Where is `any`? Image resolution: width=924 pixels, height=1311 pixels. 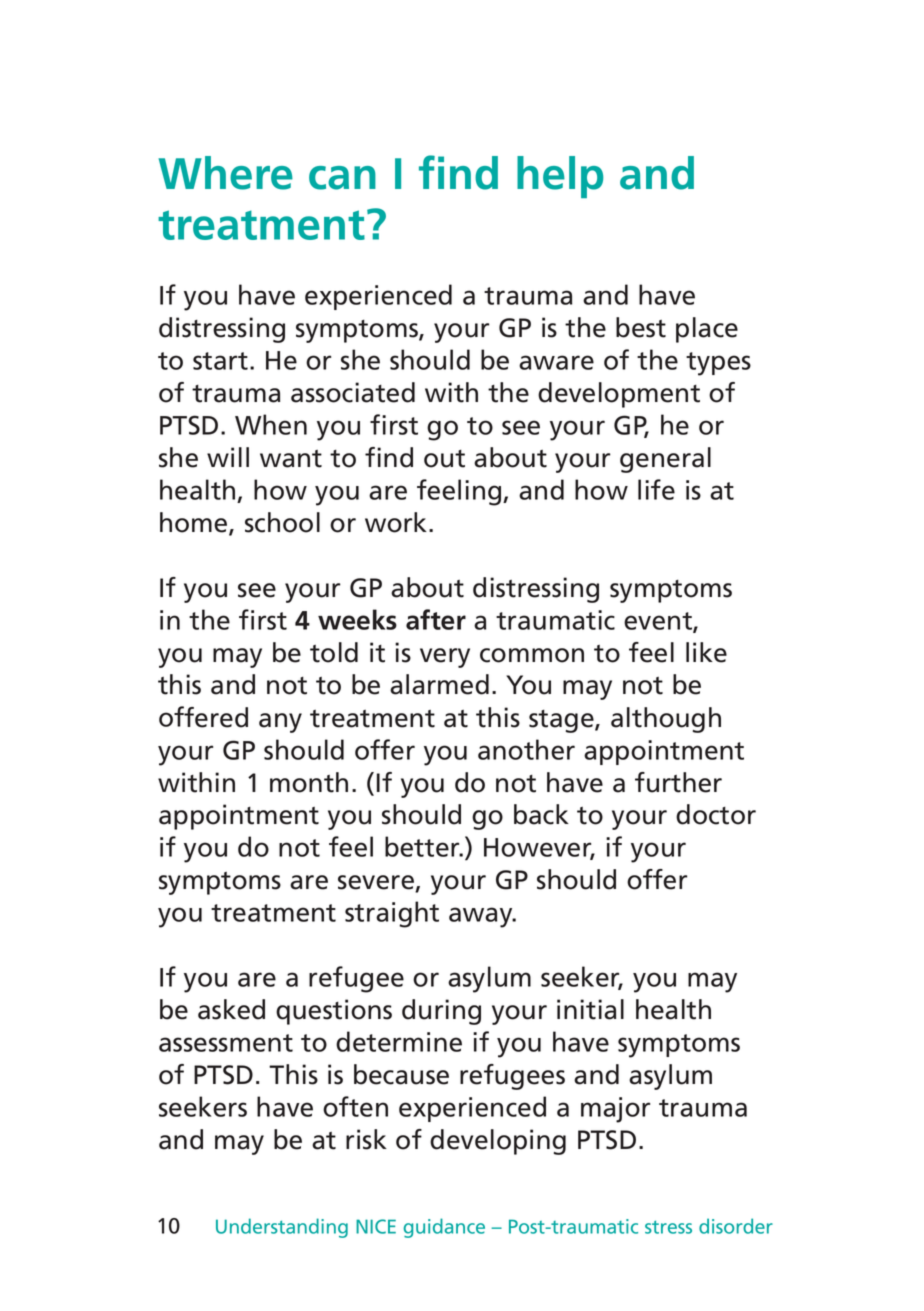
any is located at coordinates (280, 723).
